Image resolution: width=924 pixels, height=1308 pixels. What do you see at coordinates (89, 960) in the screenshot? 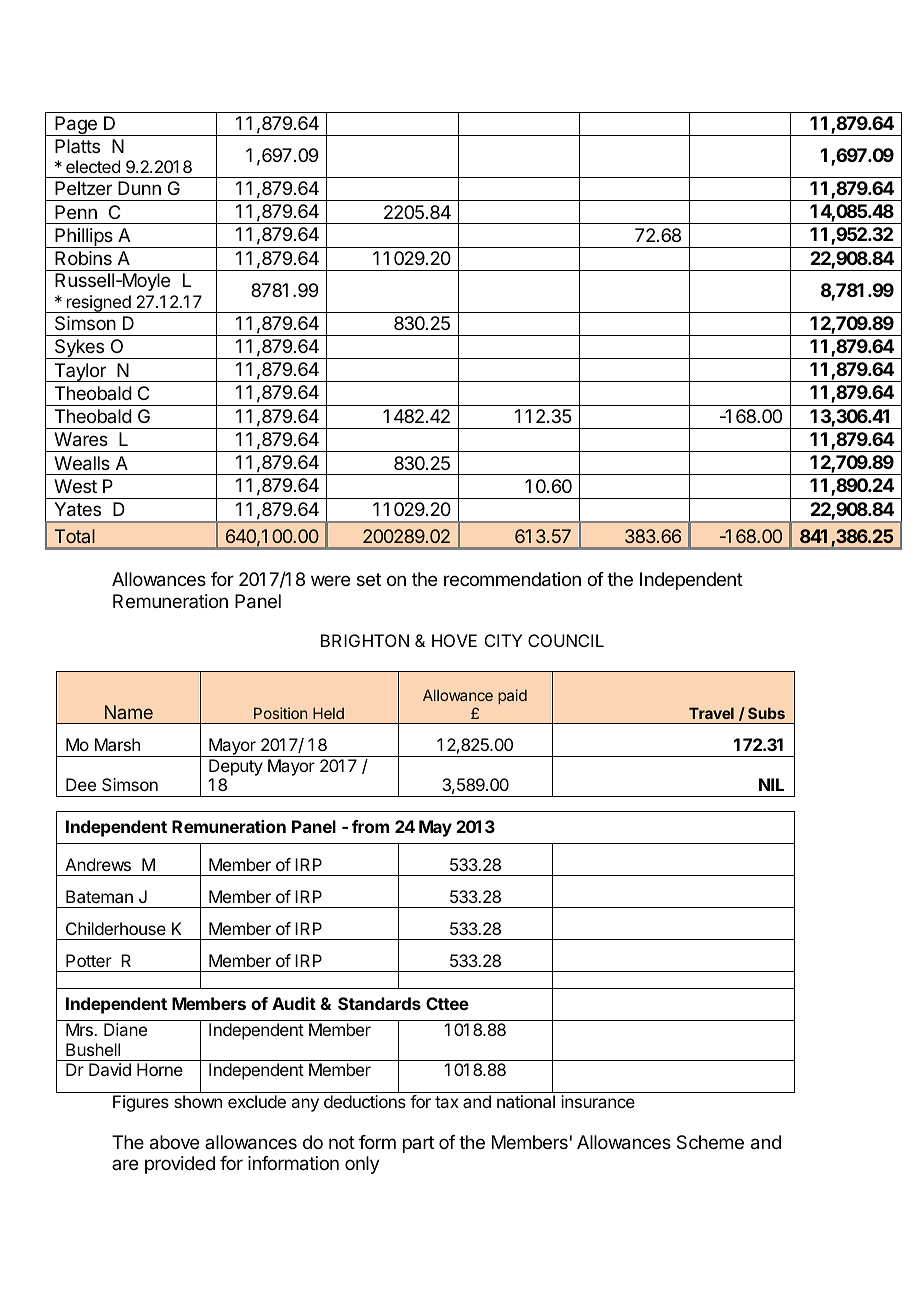
I see `Potter` at bounding box center [89, 960].
